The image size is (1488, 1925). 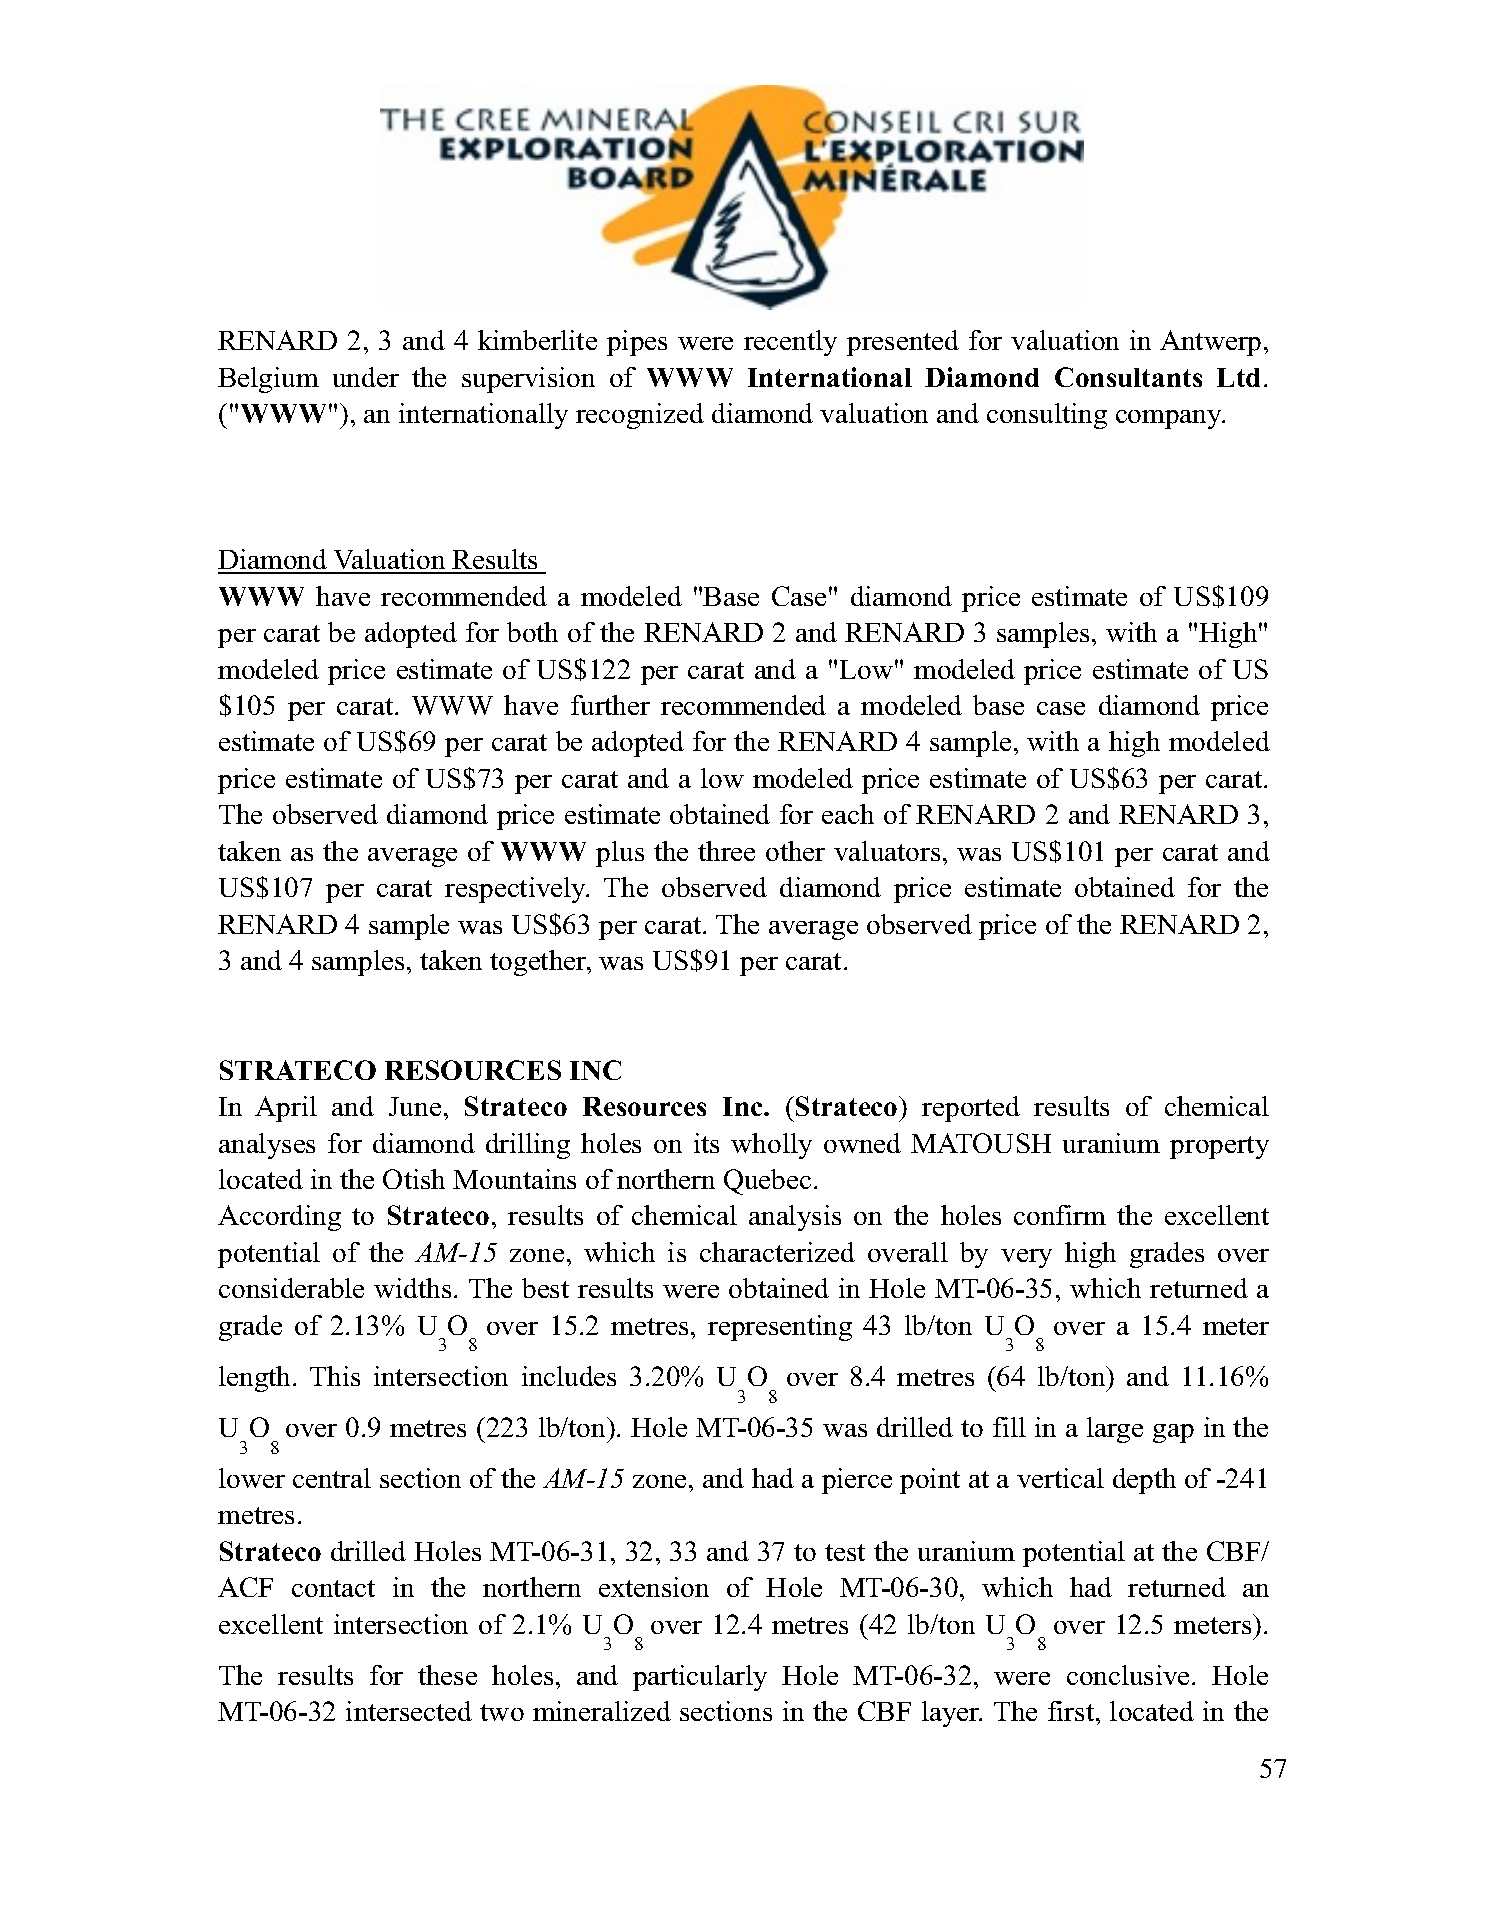 I want to click on June, so click(x=415, y=1106).
